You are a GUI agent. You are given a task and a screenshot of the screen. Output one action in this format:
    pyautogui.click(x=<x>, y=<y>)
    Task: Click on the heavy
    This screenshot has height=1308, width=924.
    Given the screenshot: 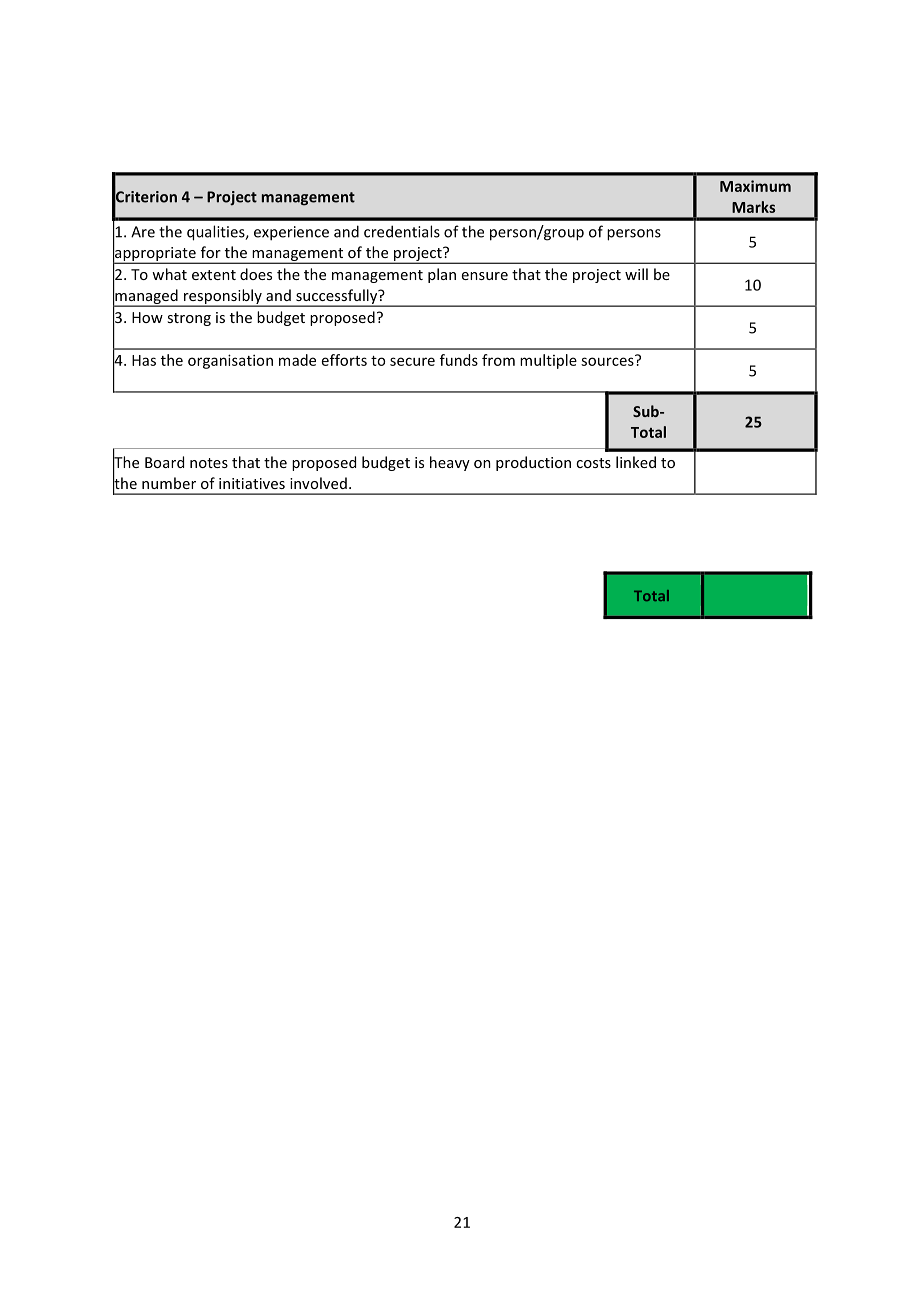 What is the action you would take?
    pyautogui.click(x=450, y=463)
